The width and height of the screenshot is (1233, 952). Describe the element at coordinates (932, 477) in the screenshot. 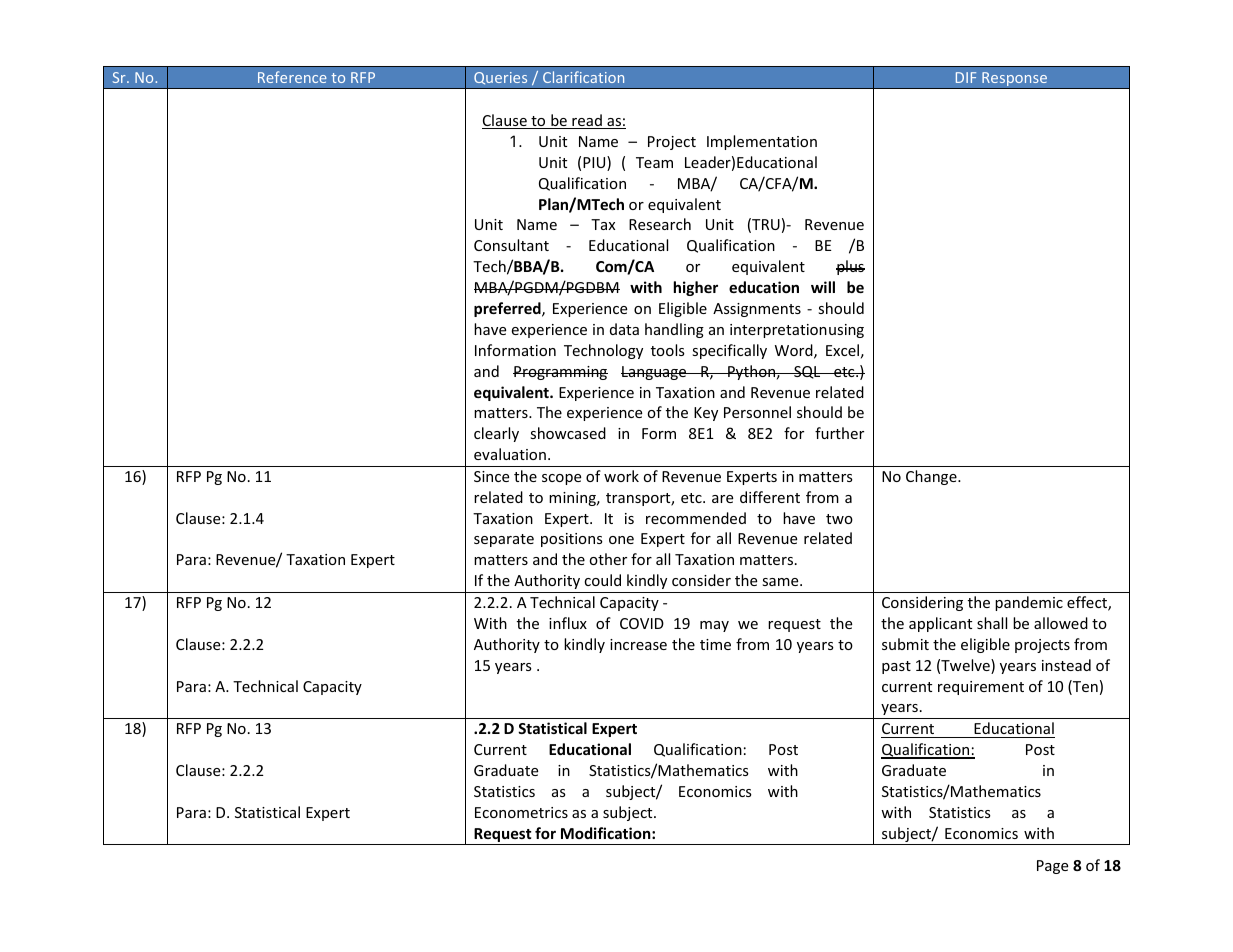

I see `Change` at that location.
